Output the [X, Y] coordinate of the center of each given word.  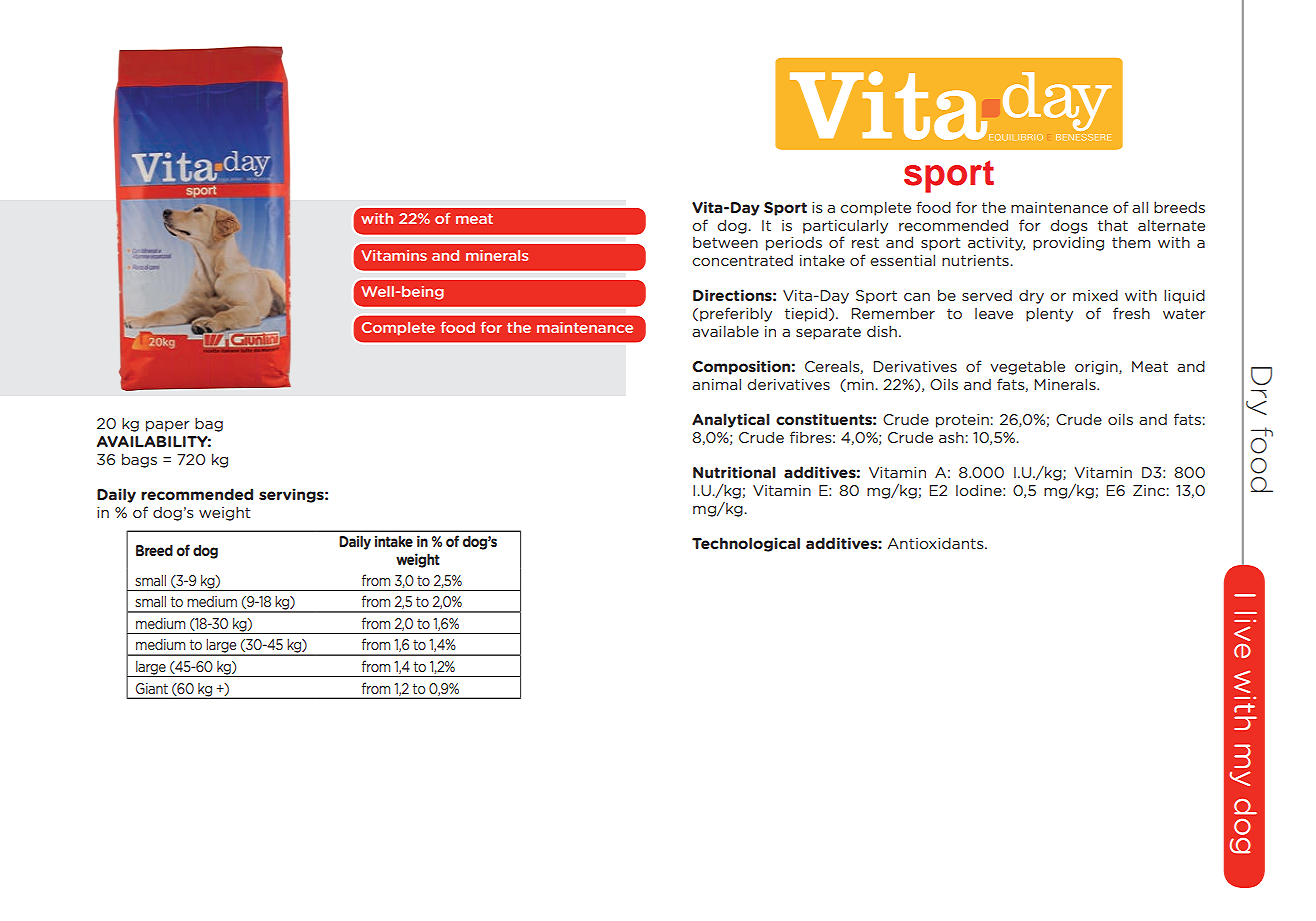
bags [139, 460]
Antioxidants [936, 543]
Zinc [1149, 490]
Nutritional [734, 472]
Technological [746, 544]
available [725, 331]
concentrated [742, 260]
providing [1068, 243]
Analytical [731, 420]
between [725, 242]
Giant [152, 688]
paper [167, 426]
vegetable [1027, 367]
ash [951, 437]
